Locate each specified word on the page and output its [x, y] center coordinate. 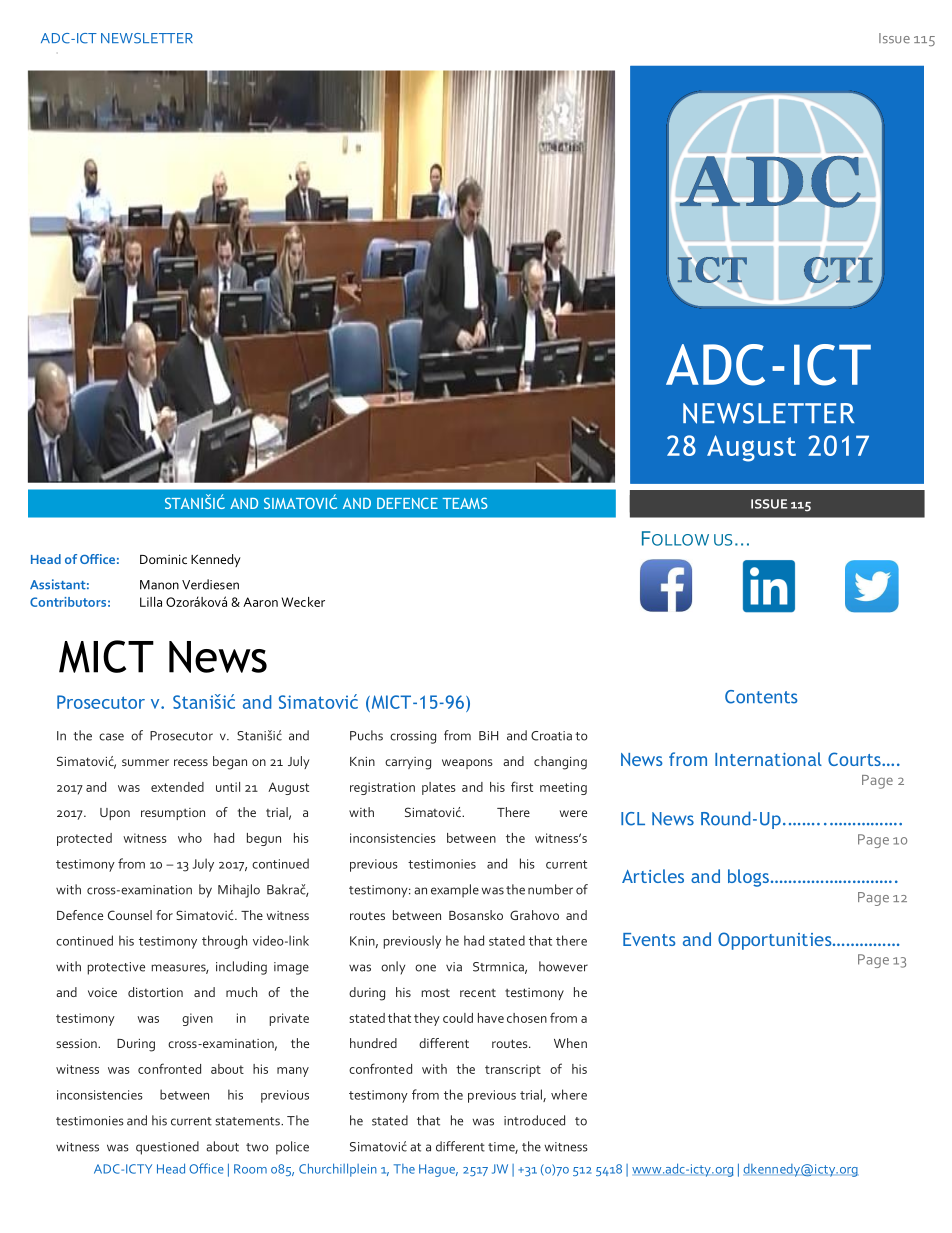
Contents [761, 697]
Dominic [163, 559]
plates [439, 788]
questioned [167, 1148]
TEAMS [465, 503]
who [190, 838]
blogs [748, 878]
